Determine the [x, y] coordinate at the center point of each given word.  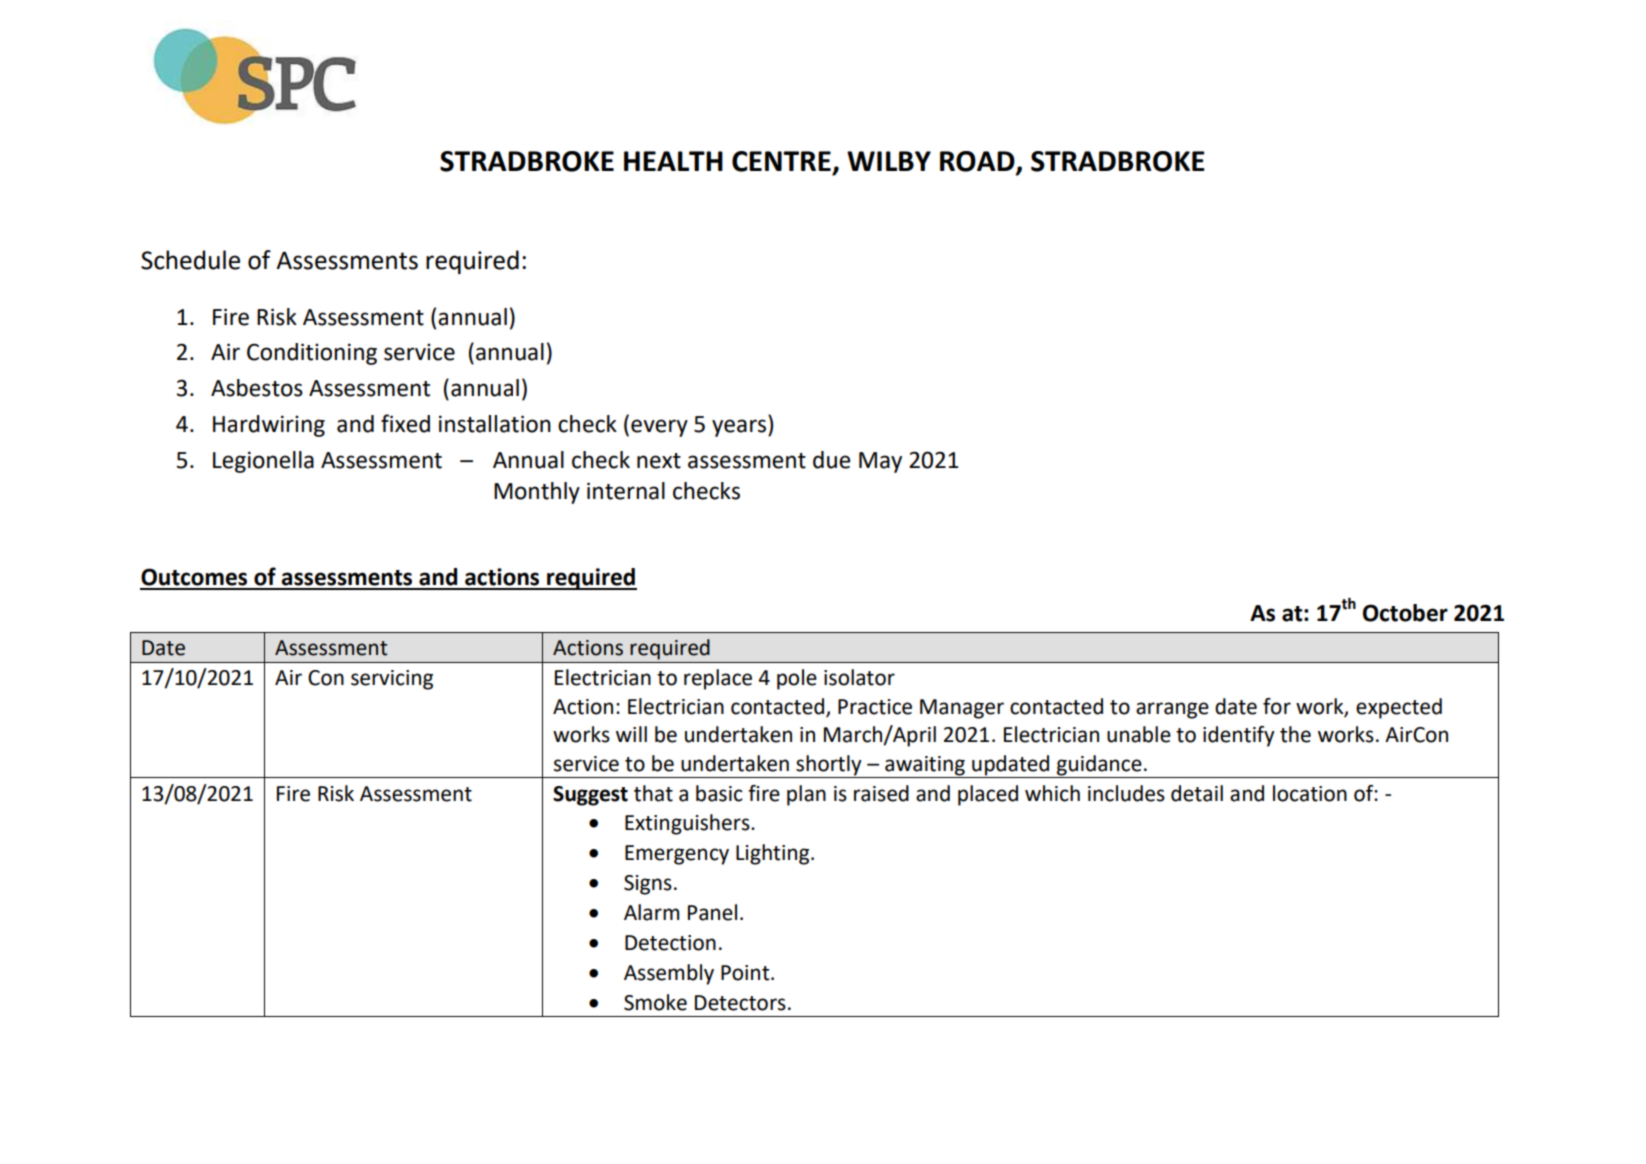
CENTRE [781, 161]
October [1405, 613]
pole [797, 679]
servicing [392, 680]
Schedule [190, 260]
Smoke [655, 1002]
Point [746, 973]
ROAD [978, 162]
